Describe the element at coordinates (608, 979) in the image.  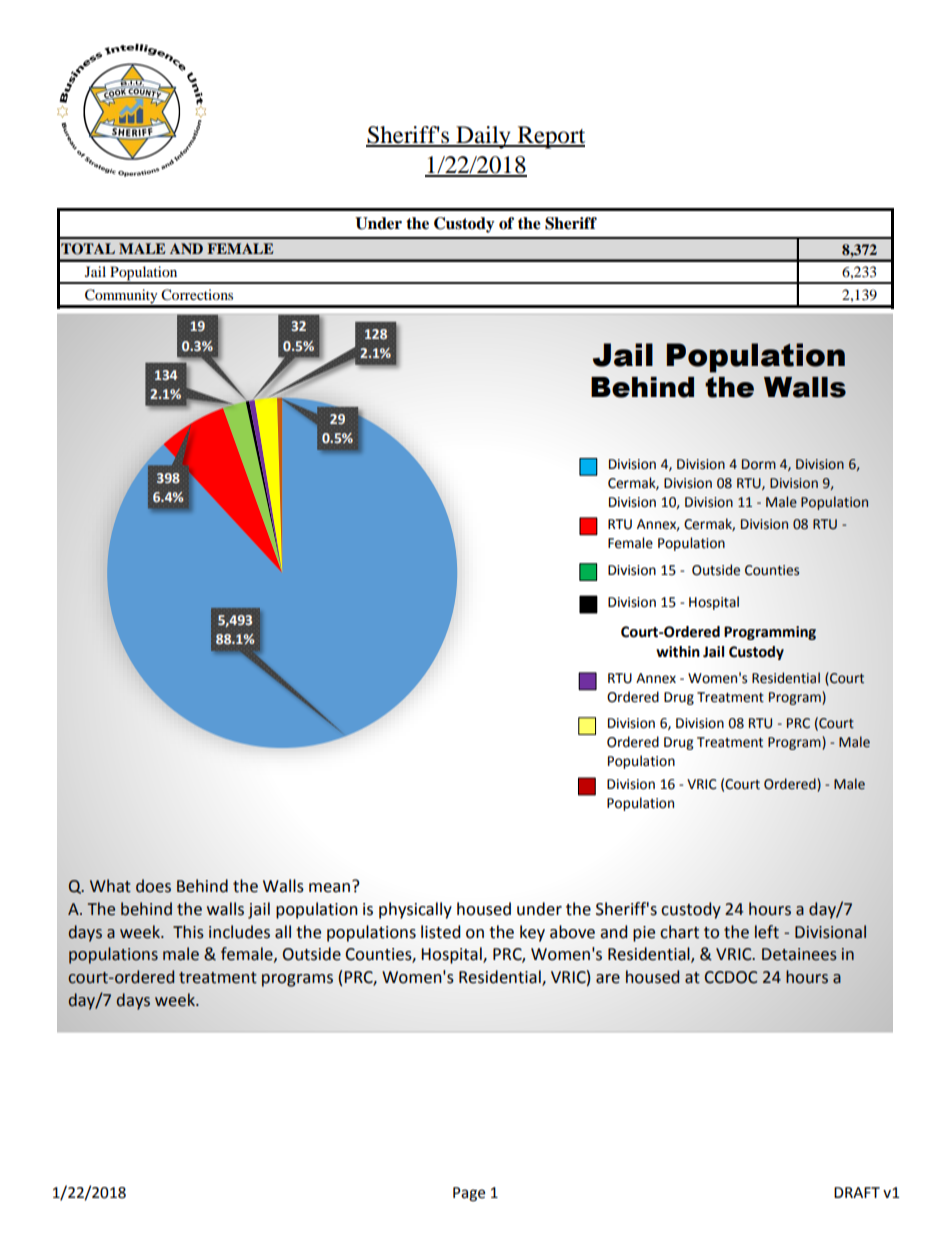
I see `are` at that location.
